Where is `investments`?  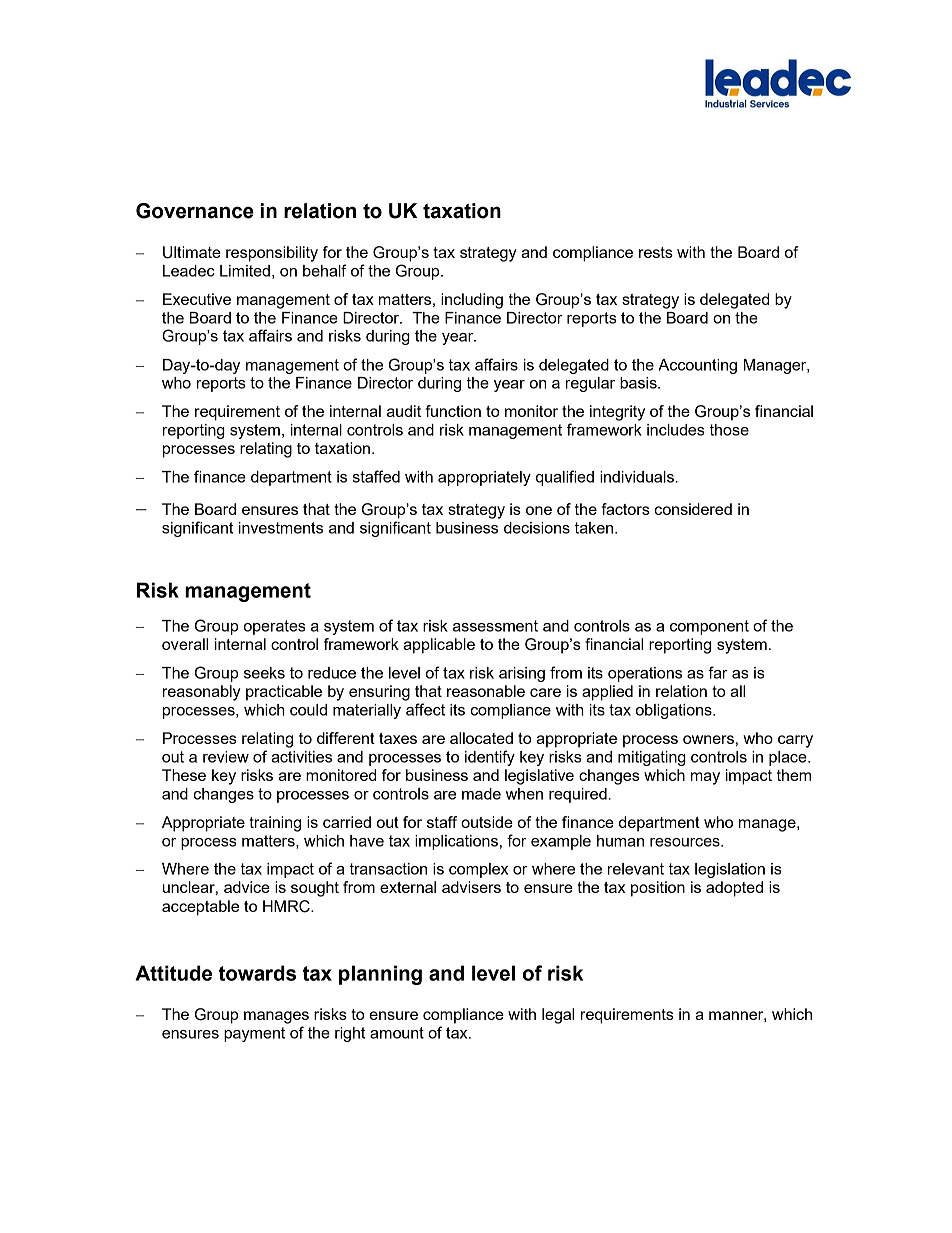 investments is located at coordinates (281, 528).
